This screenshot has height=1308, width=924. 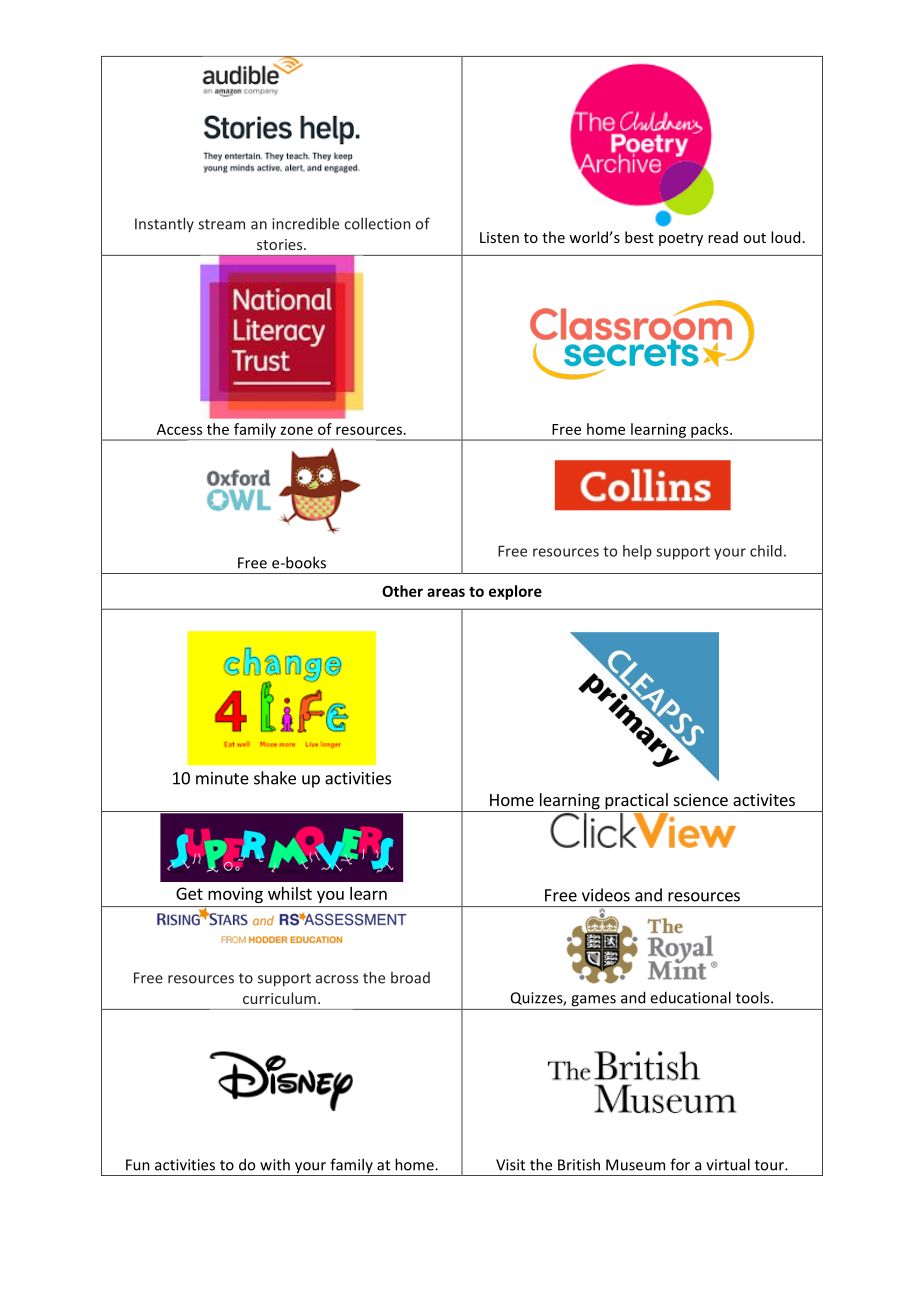 What do you see at coordinates (499, 237) in the screenshot?
I see `Listen` at bounding box center [499, 237].
